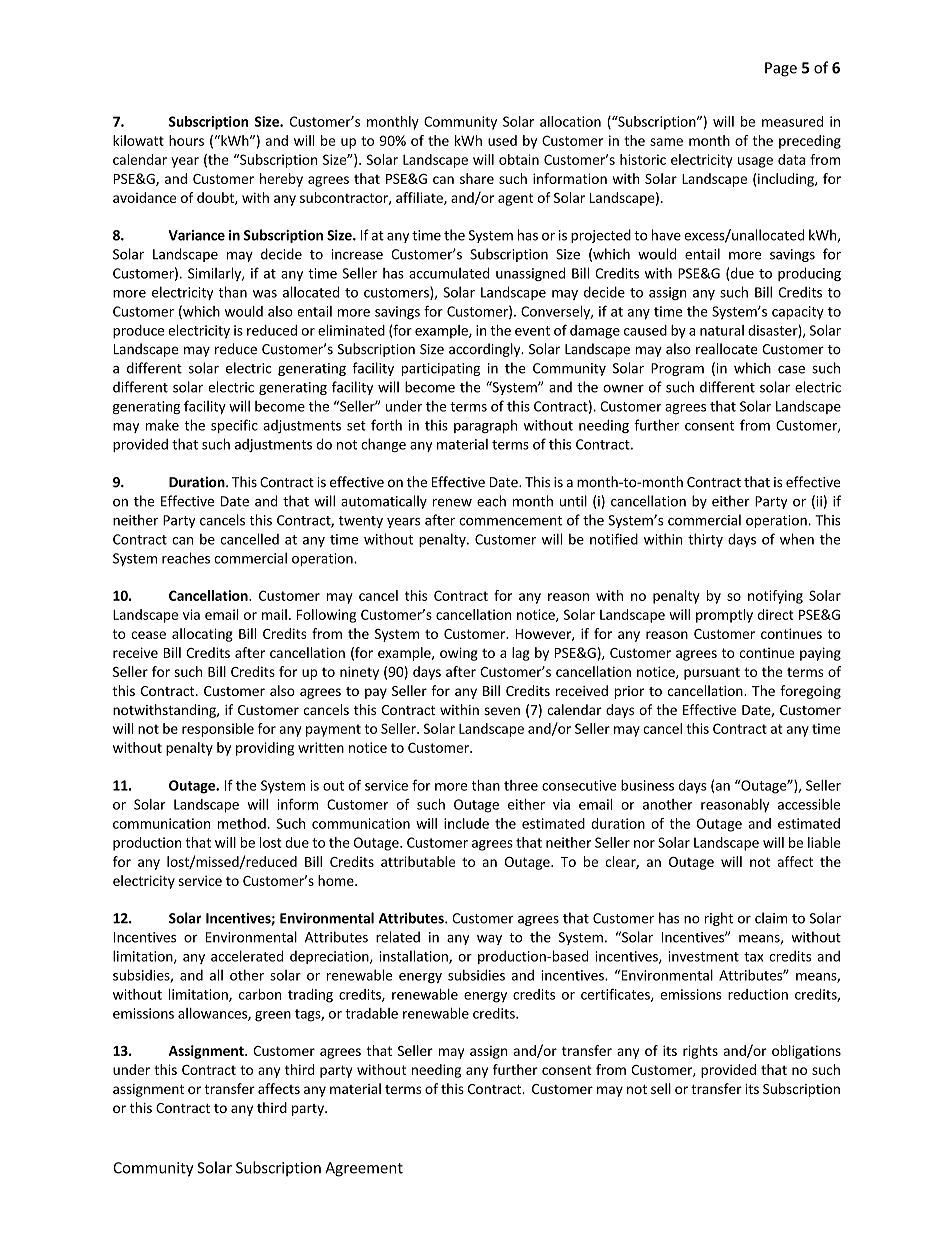 The height and width of the screenshot is (1233, 952). Describe the element at coordinates (521, 785) in the screenshot. I see `three` at that location.
